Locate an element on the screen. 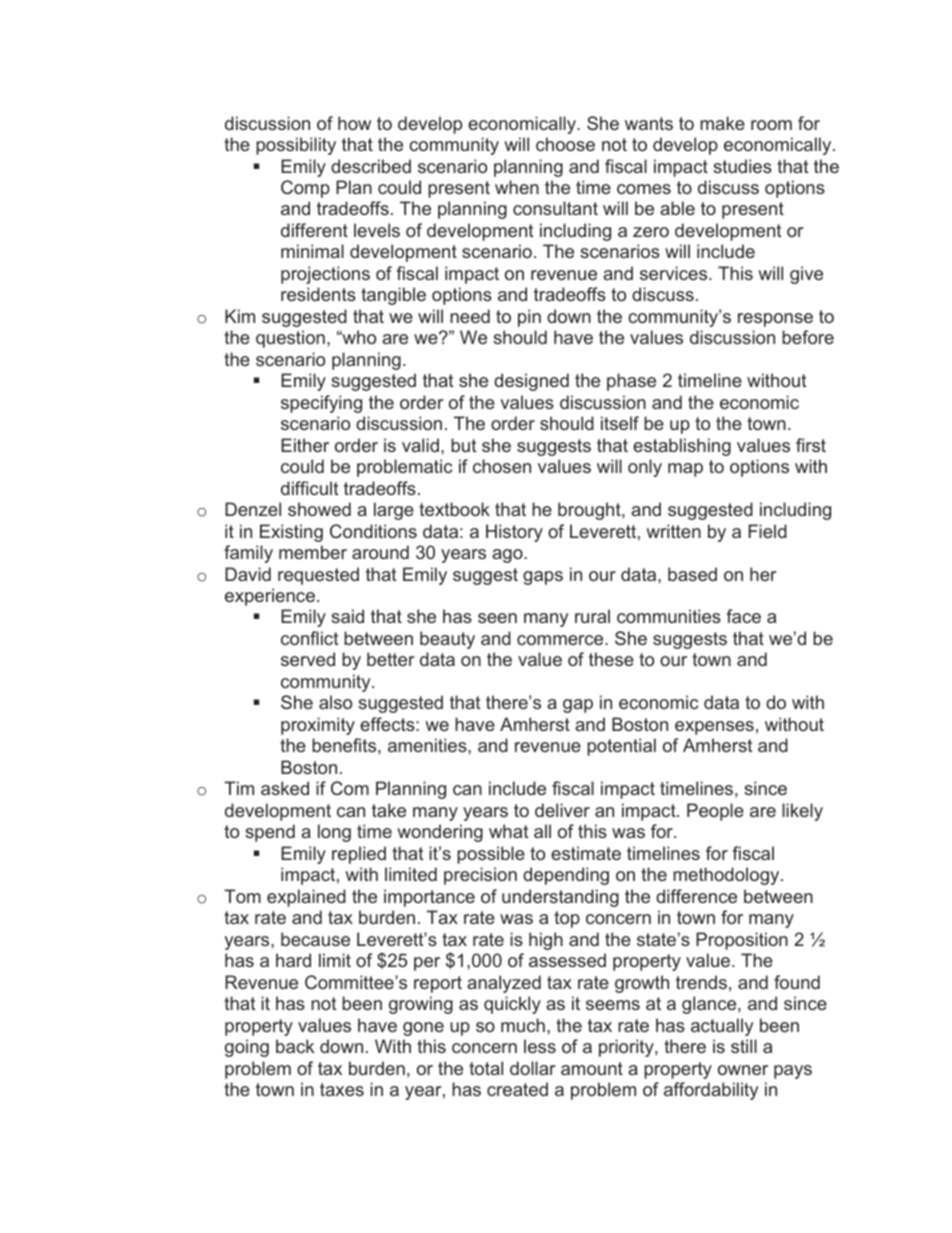 Image resolution: width=952 pixels, height=1233 pixels. studies is located at coordinates (742, 166).
